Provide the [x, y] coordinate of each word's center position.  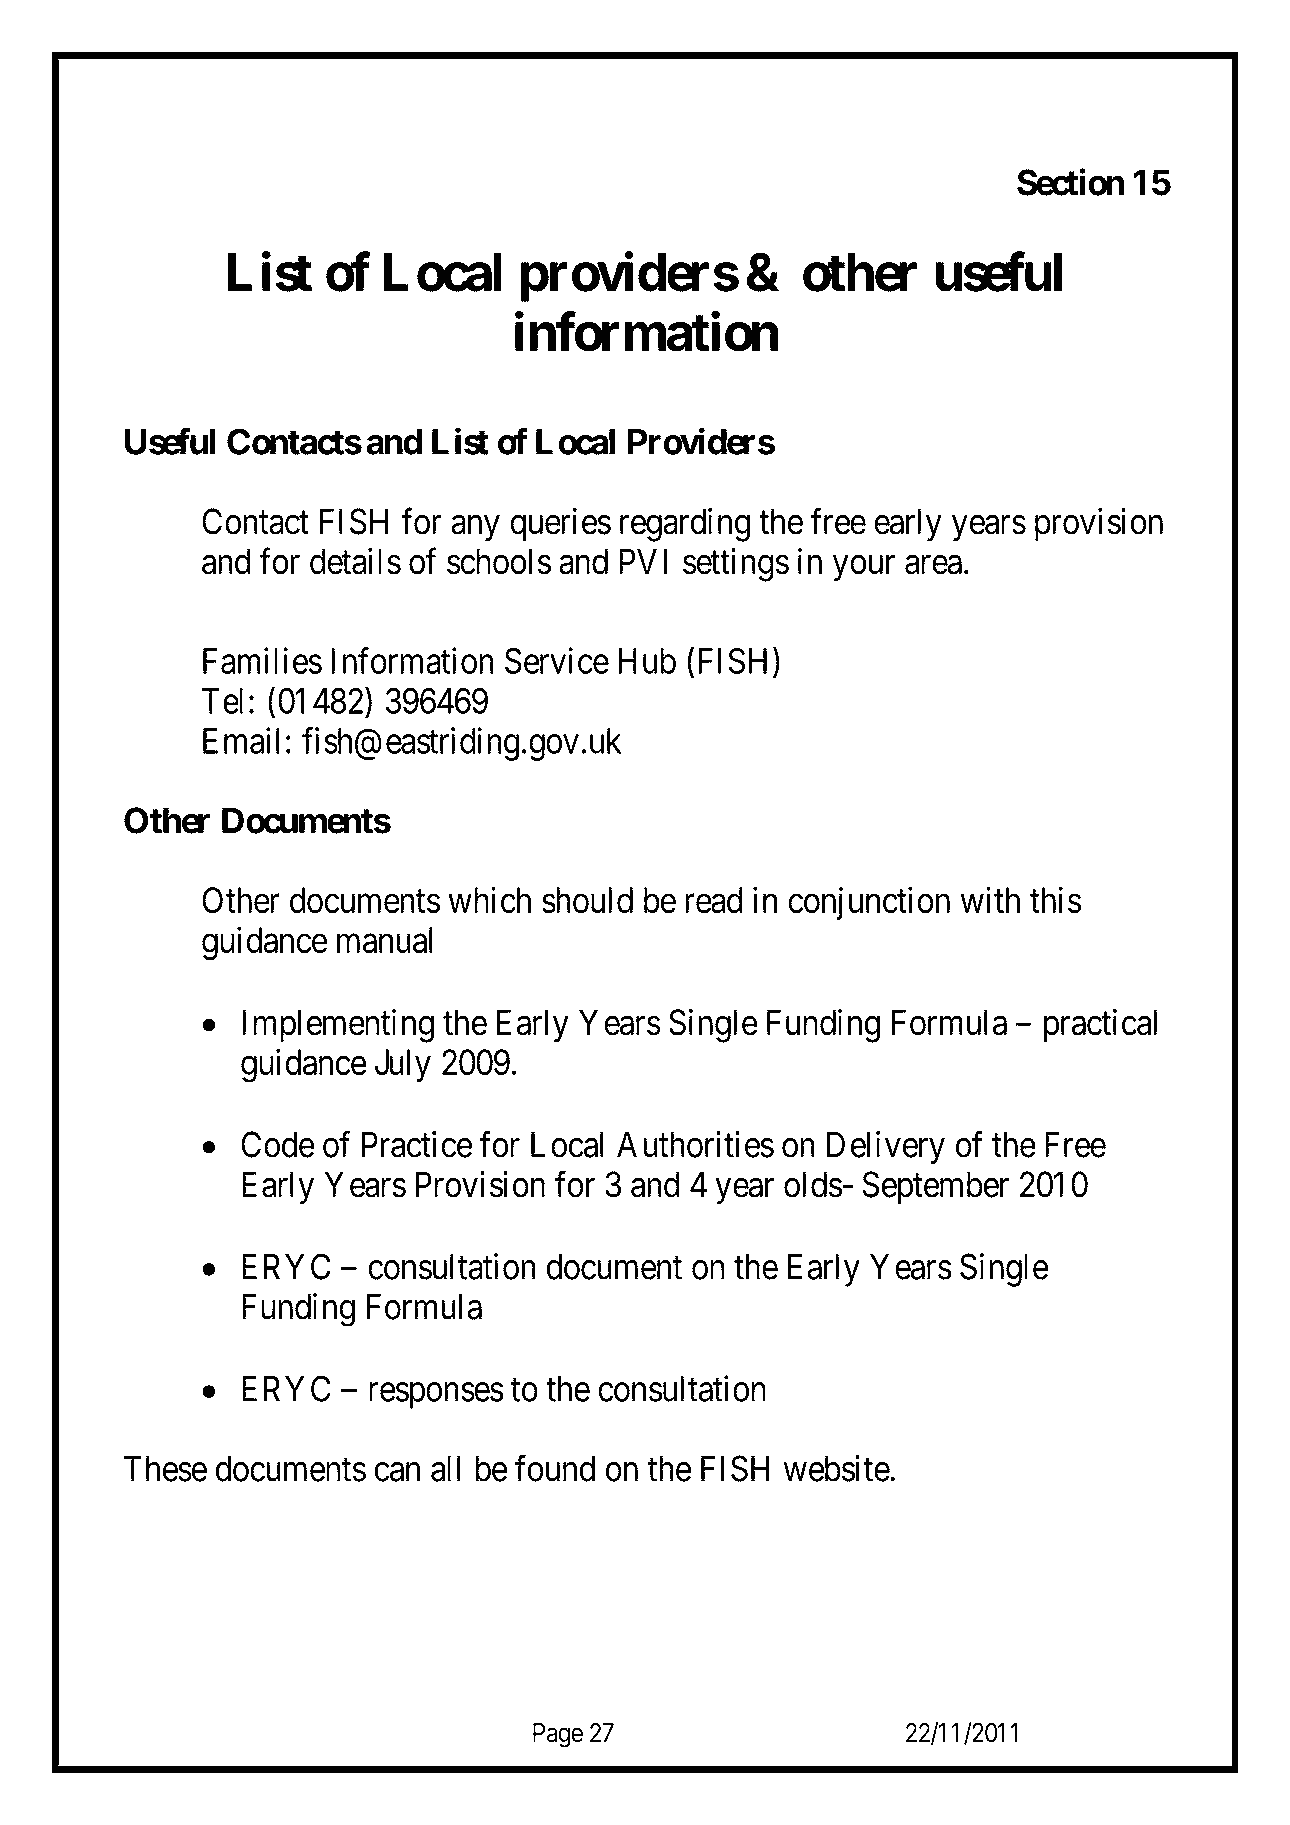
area [933, 565]
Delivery [886, 1148]
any [475, 529]
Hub [647, 661]
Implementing [338, 1026]
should [587, 900]
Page [558, 1735]
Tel [222, 701]
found [555, 1468]
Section [1071, 182]
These [165, 1468]
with [990, 900]
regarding [685, 525]
